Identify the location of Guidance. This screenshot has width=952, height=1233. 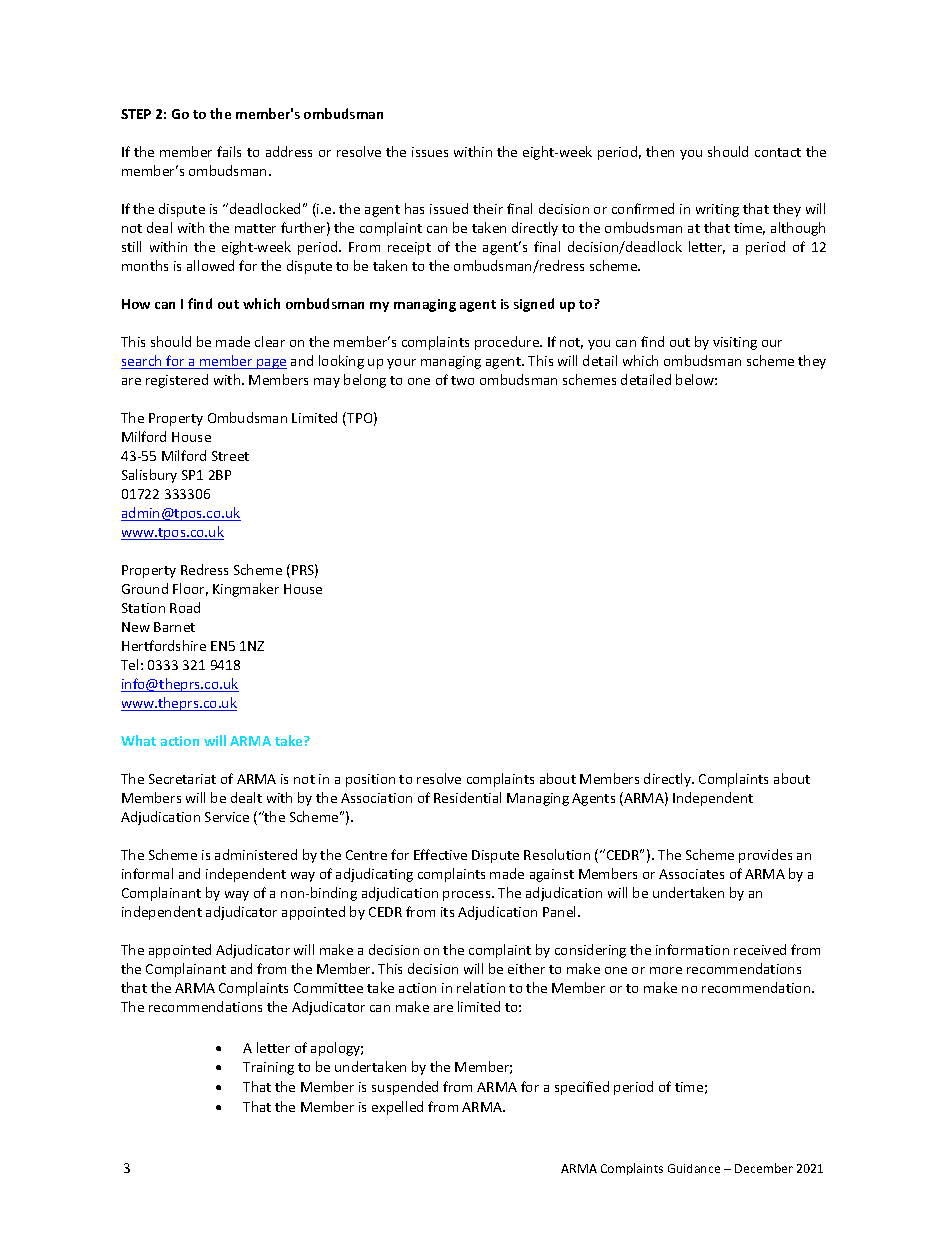
(694, 1168).
